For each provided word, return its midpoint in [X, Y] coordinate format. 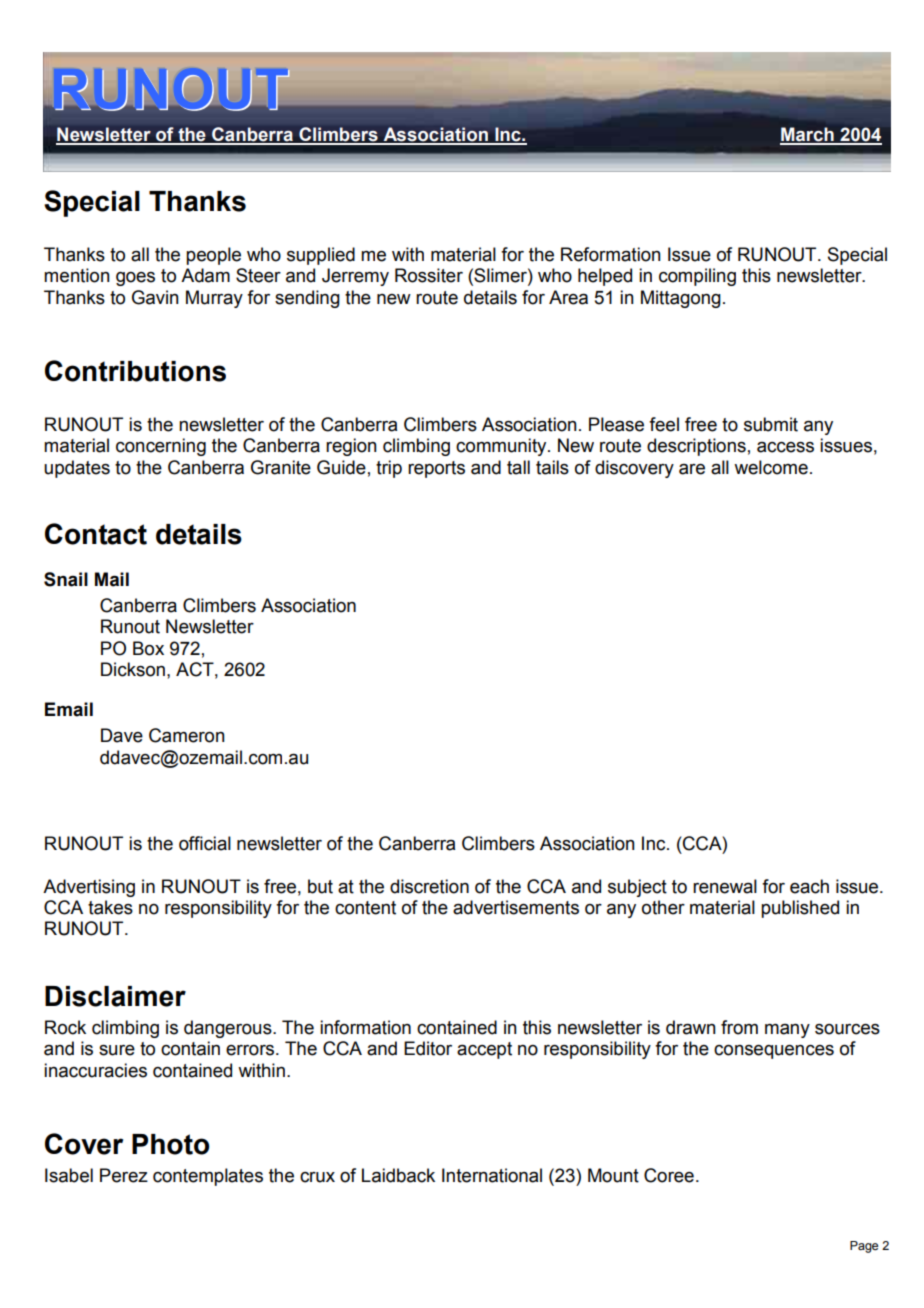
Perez [124, 1175]
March [808, 135]
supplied [321, 256]
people [213, 256]
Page [864, 1247]
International [492, 1175]
